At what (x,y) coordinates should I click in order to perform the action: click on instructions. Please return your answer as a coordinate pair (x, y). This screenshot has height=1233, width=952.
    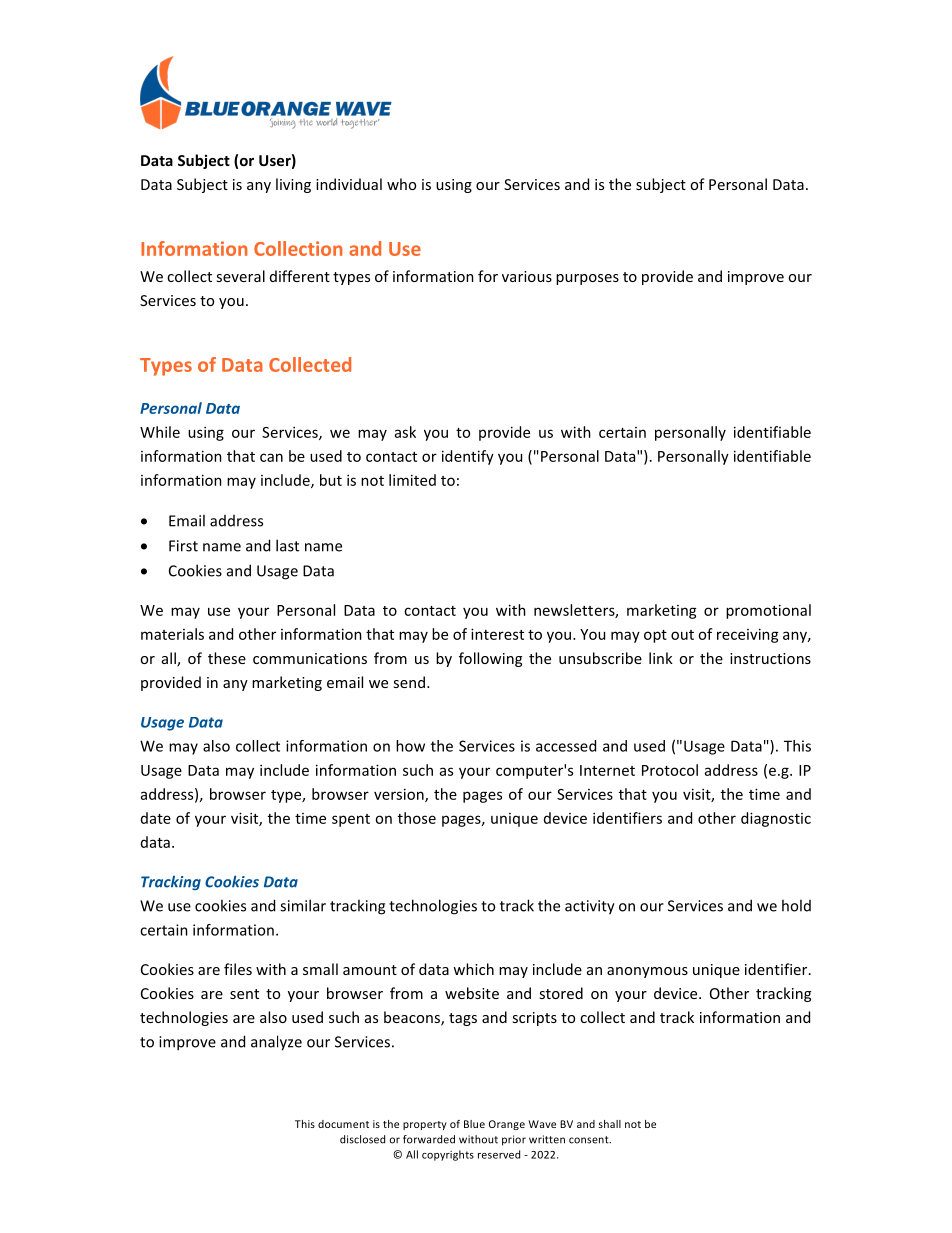
    Looking at the image, I should click on (770, 658).
